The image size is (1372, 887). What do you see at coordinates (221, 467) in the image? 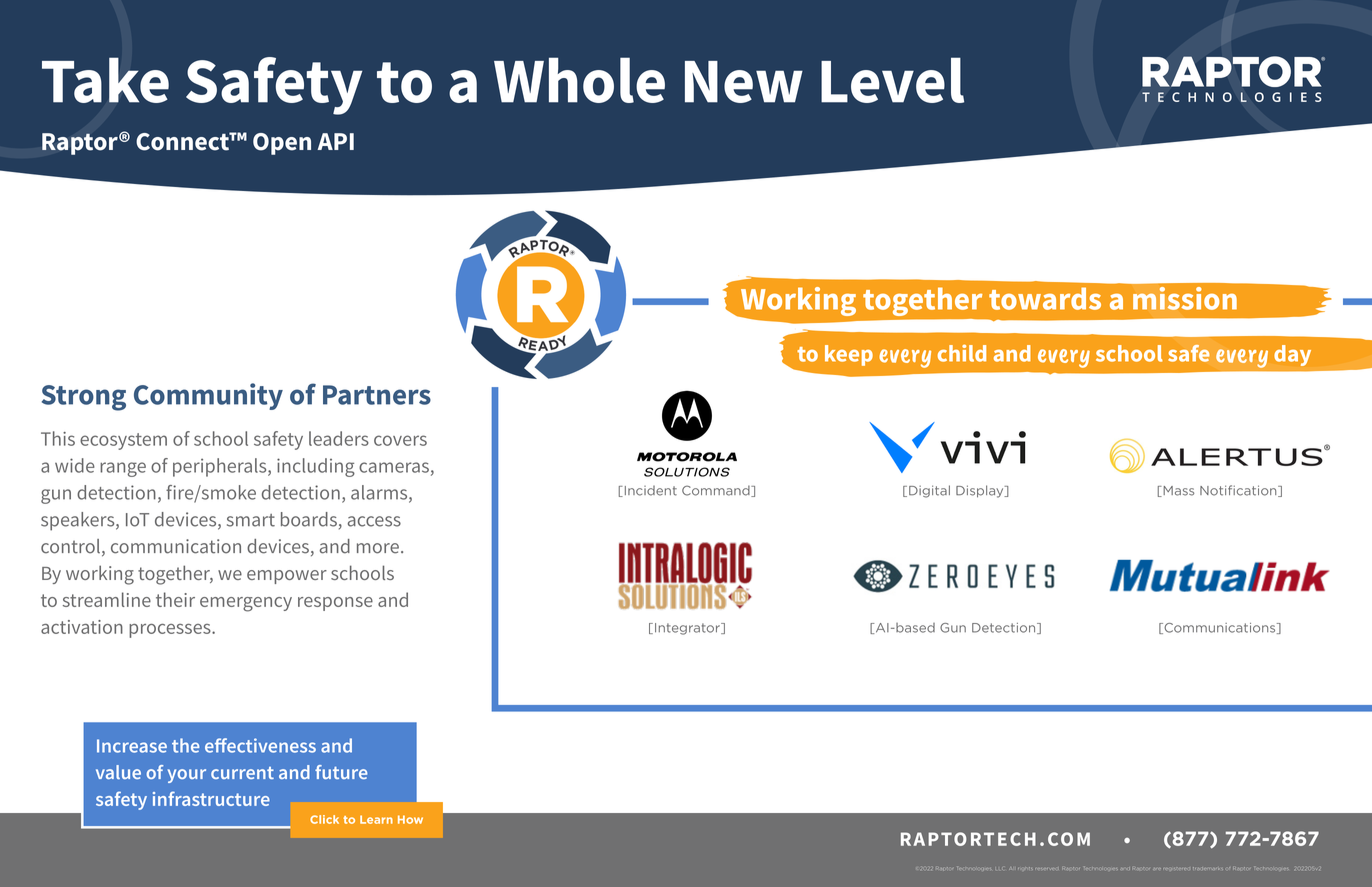
I see `peripherals` at bounding box center [221, 467].
